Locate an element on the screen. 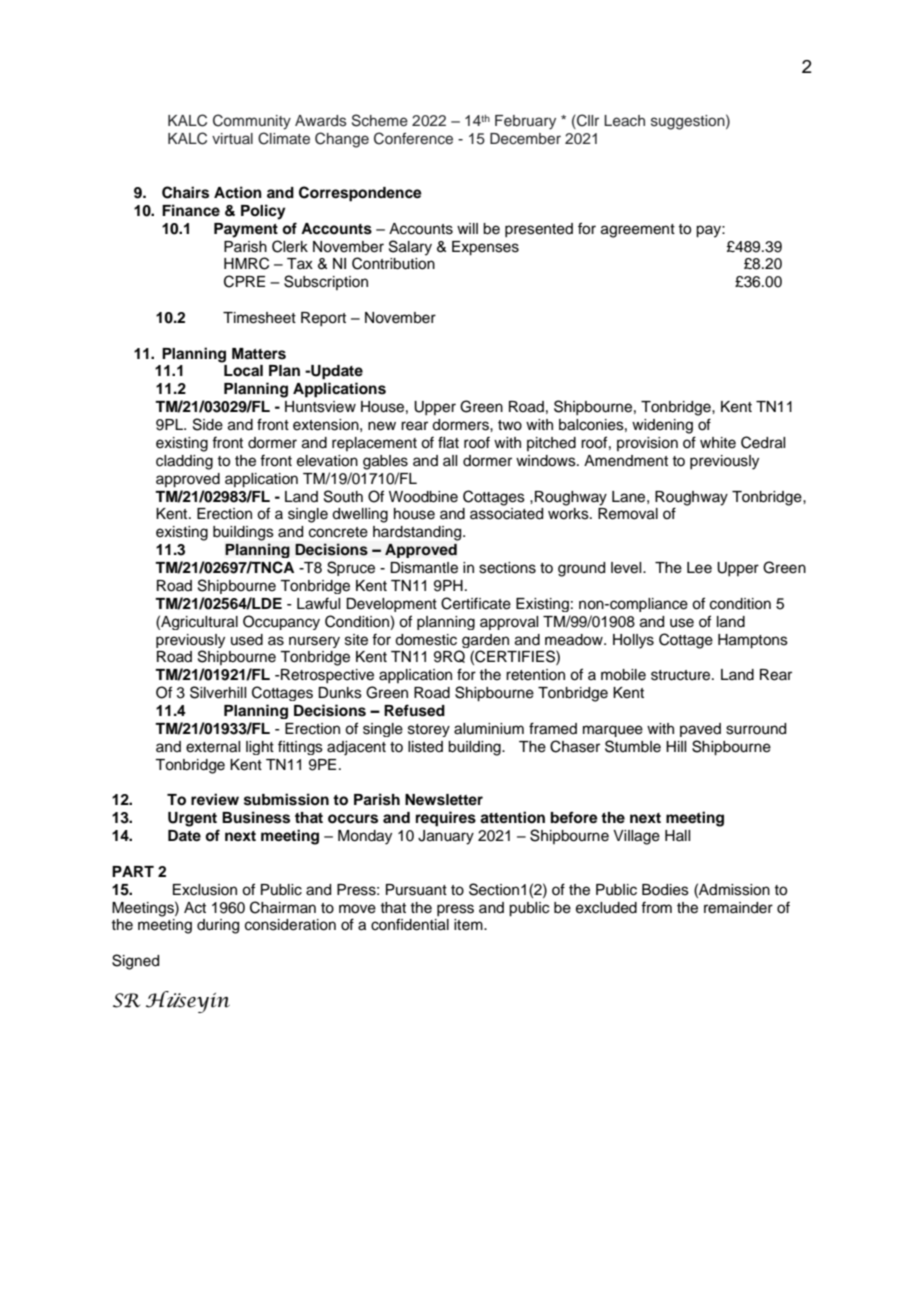 The width and height of the screenshot is (924, 1308). Conference is located at coordinates (413, 138).
